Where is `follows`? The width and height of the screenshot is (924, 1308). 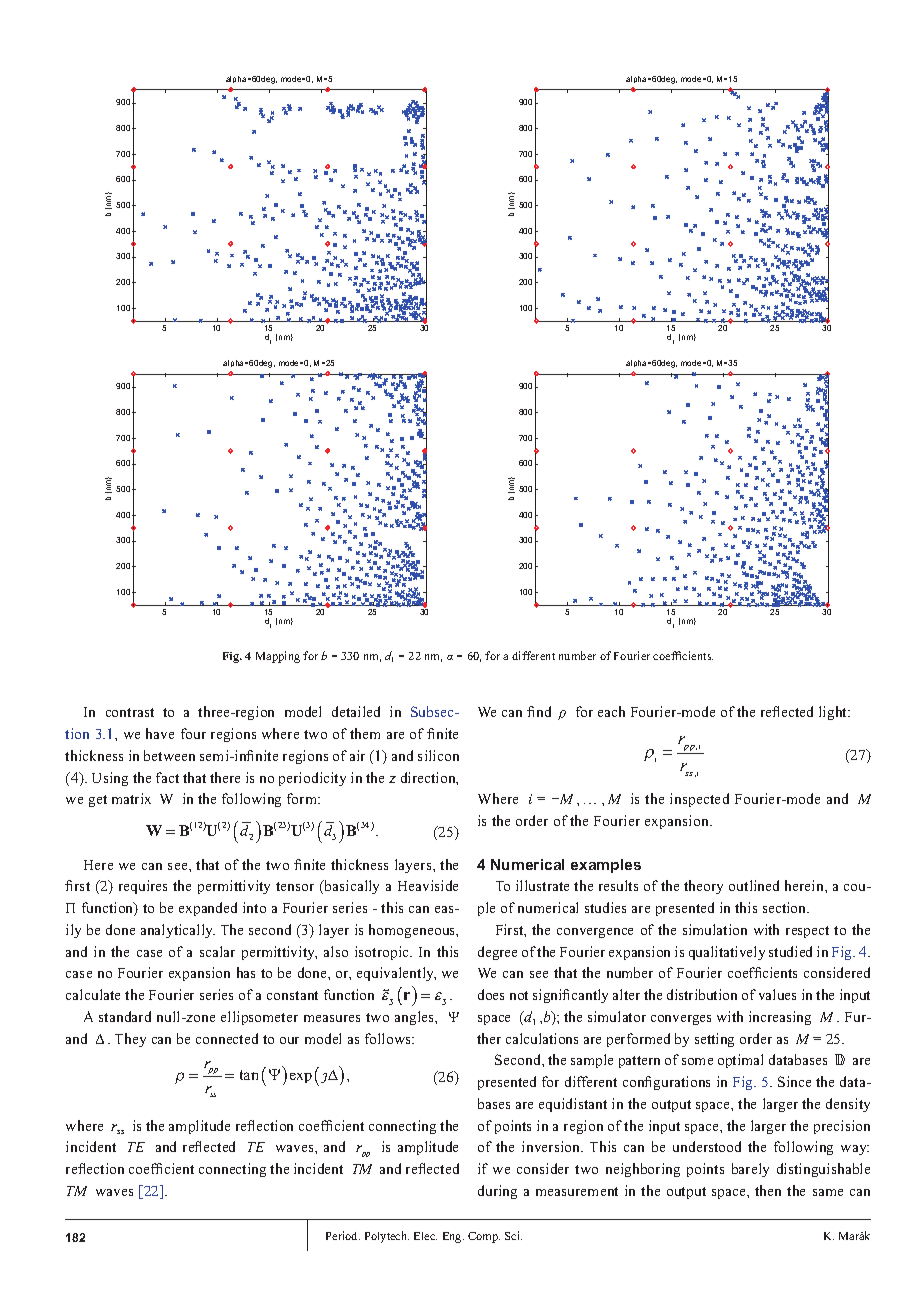
follows is located at coordinates (389, 1038).
